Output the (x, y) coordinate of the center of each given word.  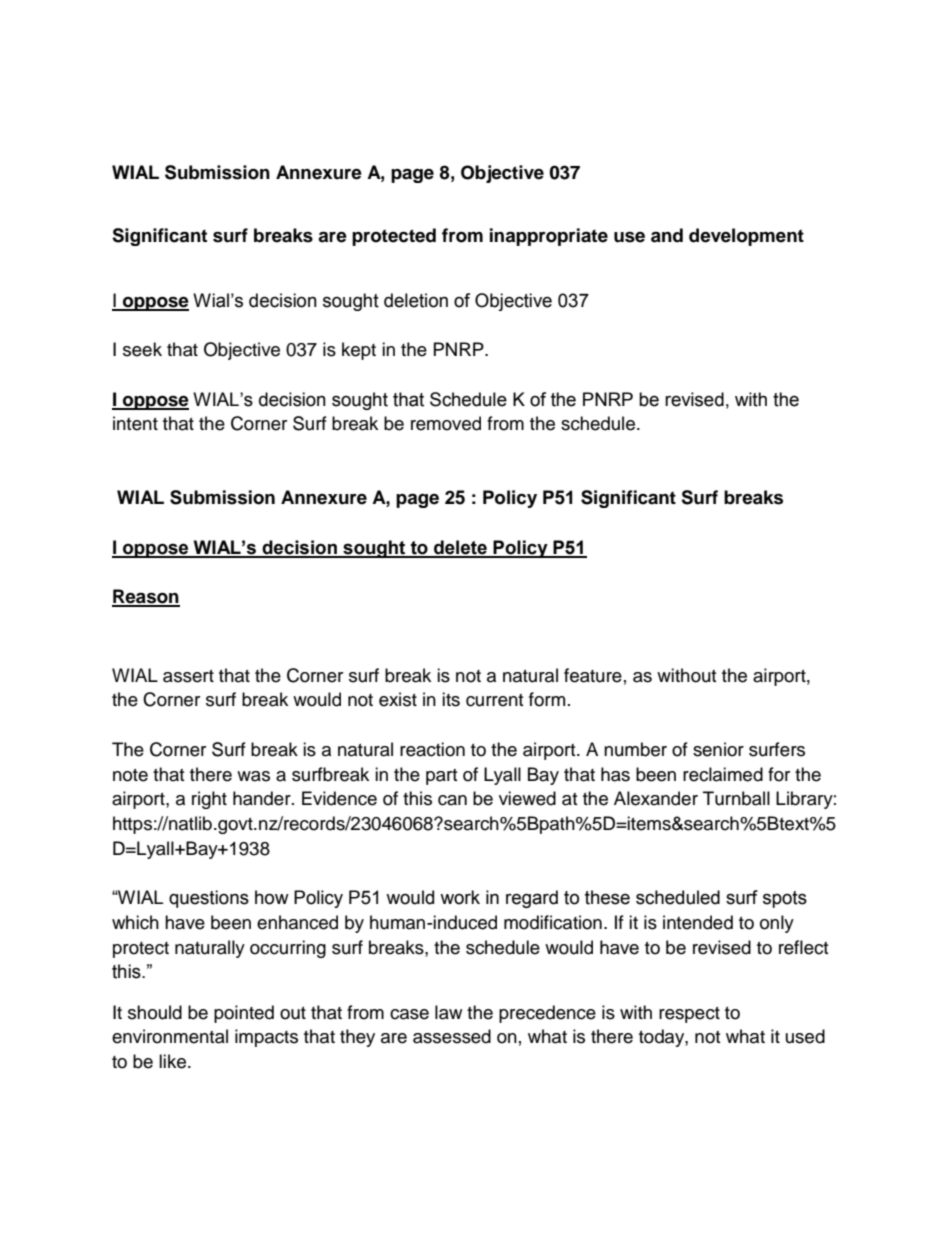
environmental (170, 1036)
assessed (452, 1036)
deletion (416, 300)
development (746, 237)
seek (142, 349)
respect (689, 1015)
